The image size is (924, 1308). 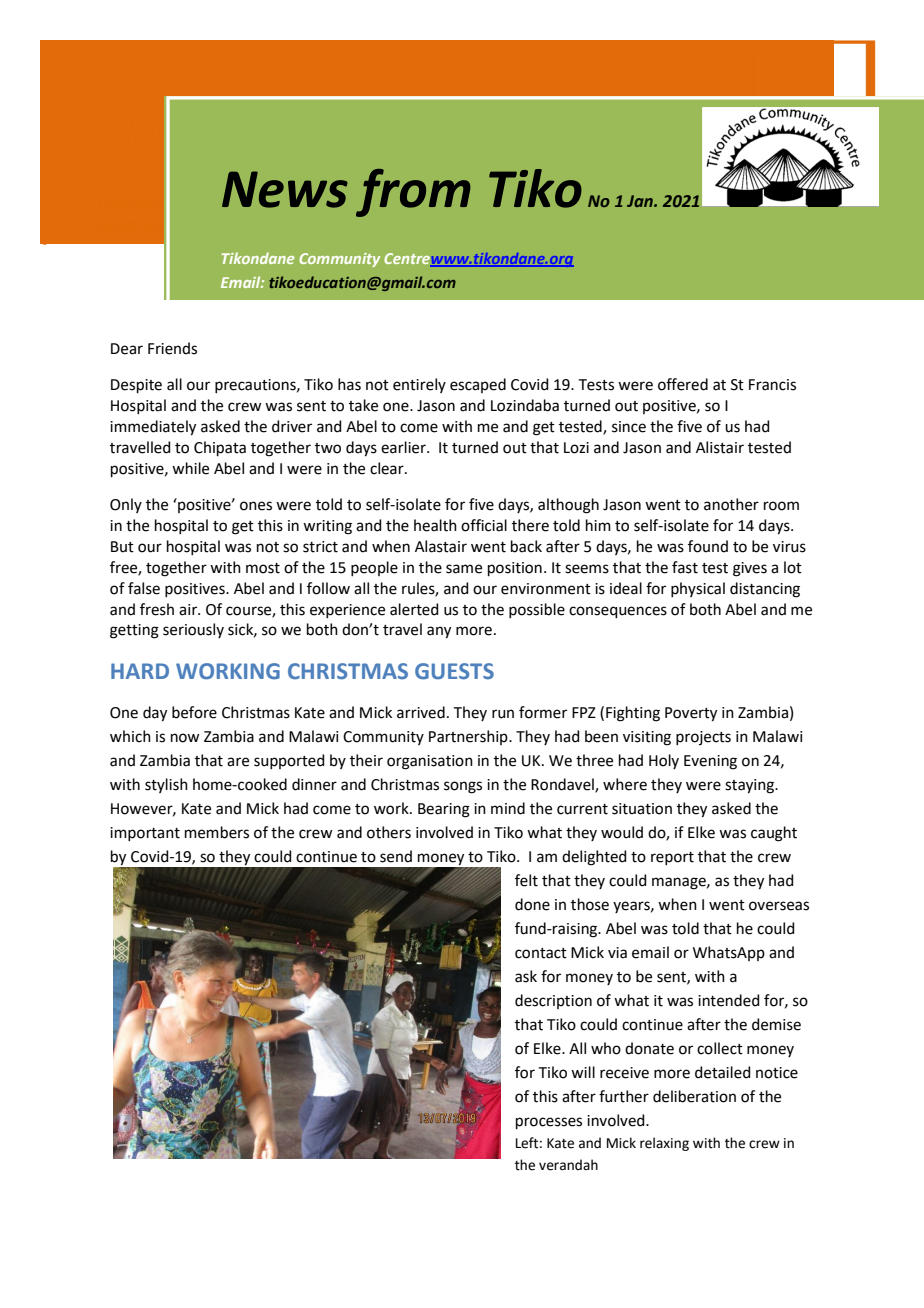 I want to click on will, so click(x=583, y=1072).
